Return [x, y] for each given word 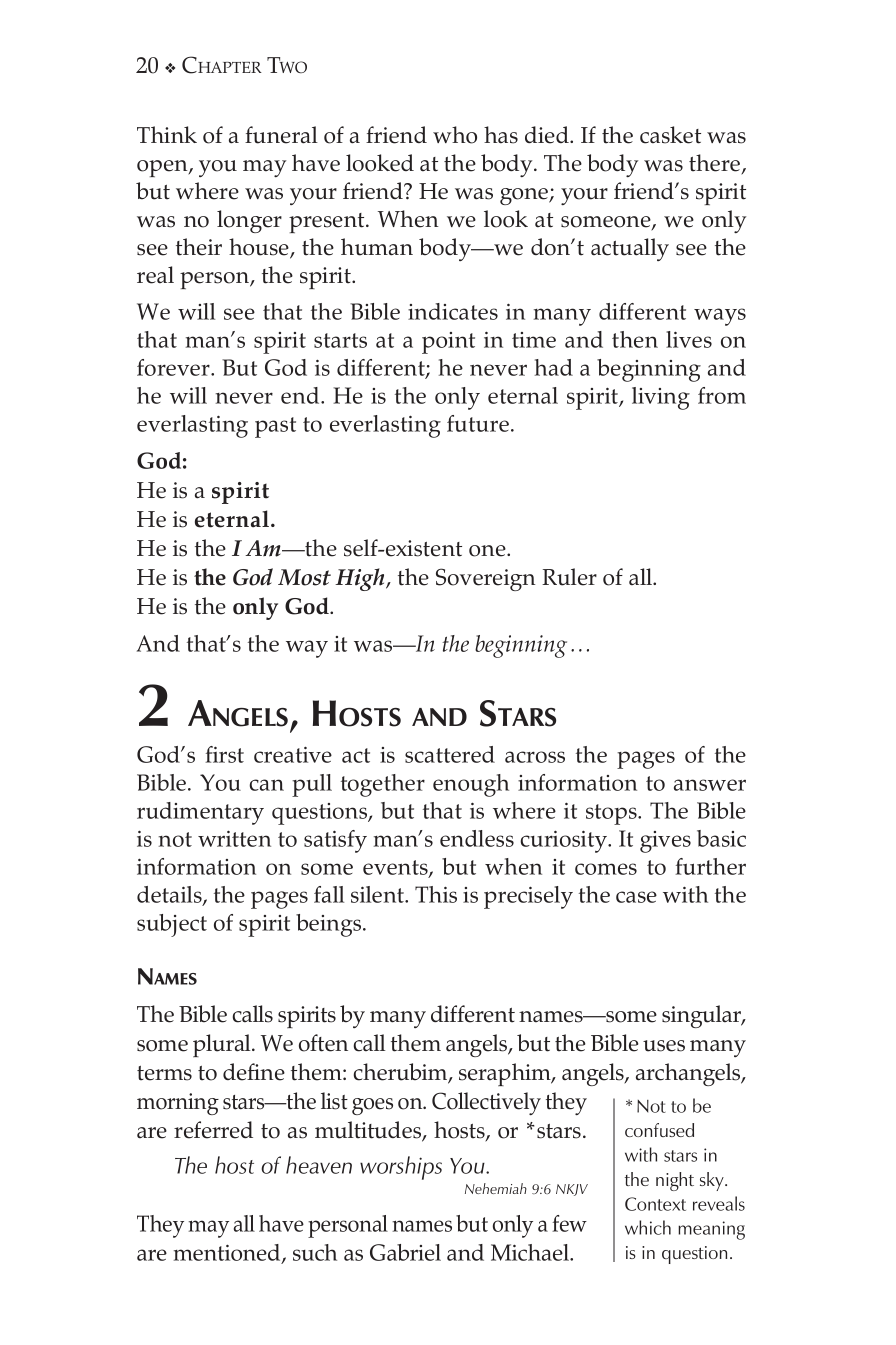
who [455, 135]
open [163, 168]
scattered [450, 754]
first [224, 754]
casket [670, 135]
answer [710, 785]
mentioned [228, 1254]
